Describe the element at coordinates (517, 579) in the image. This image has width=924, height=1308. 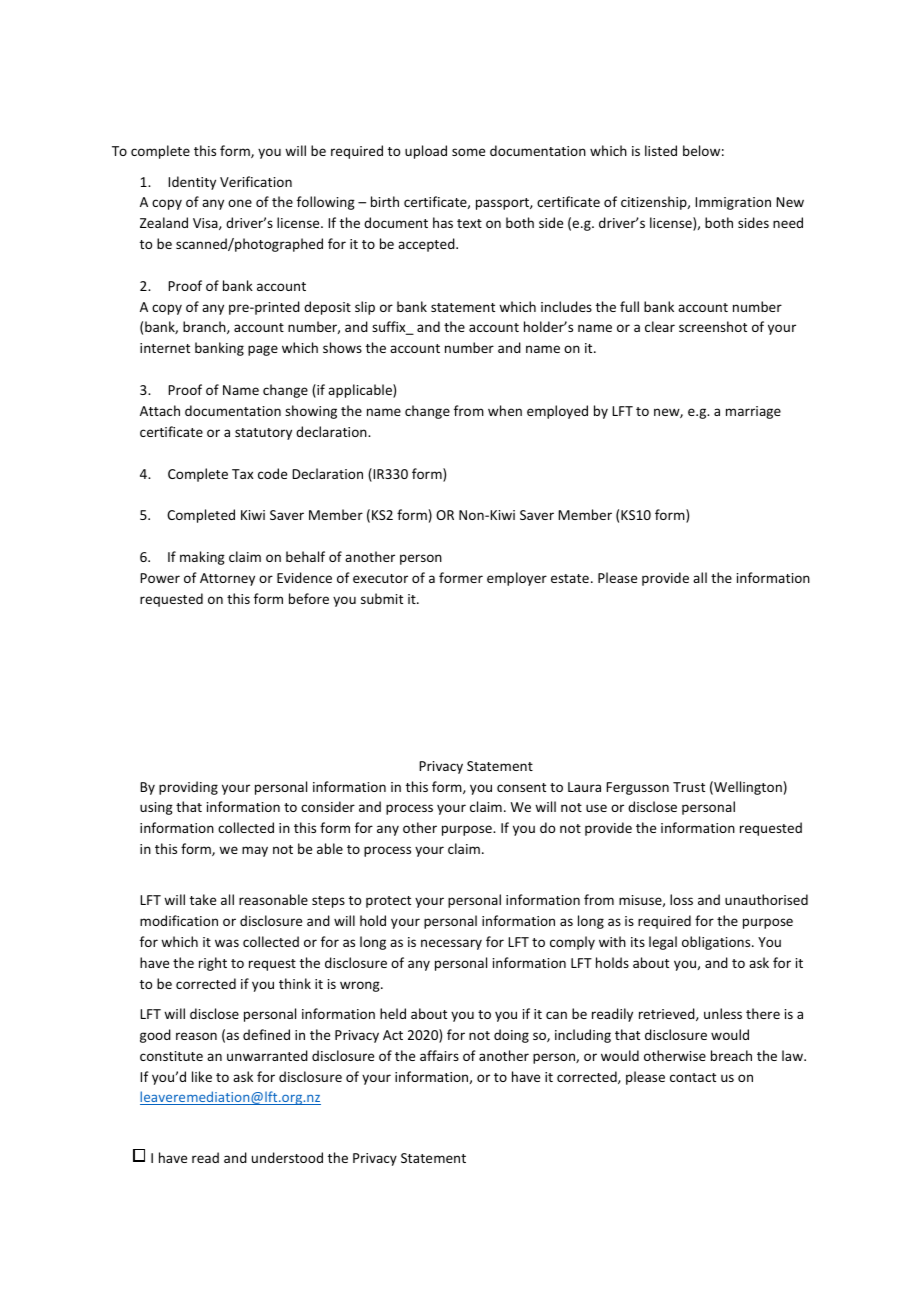
I see `employer` at that location.
